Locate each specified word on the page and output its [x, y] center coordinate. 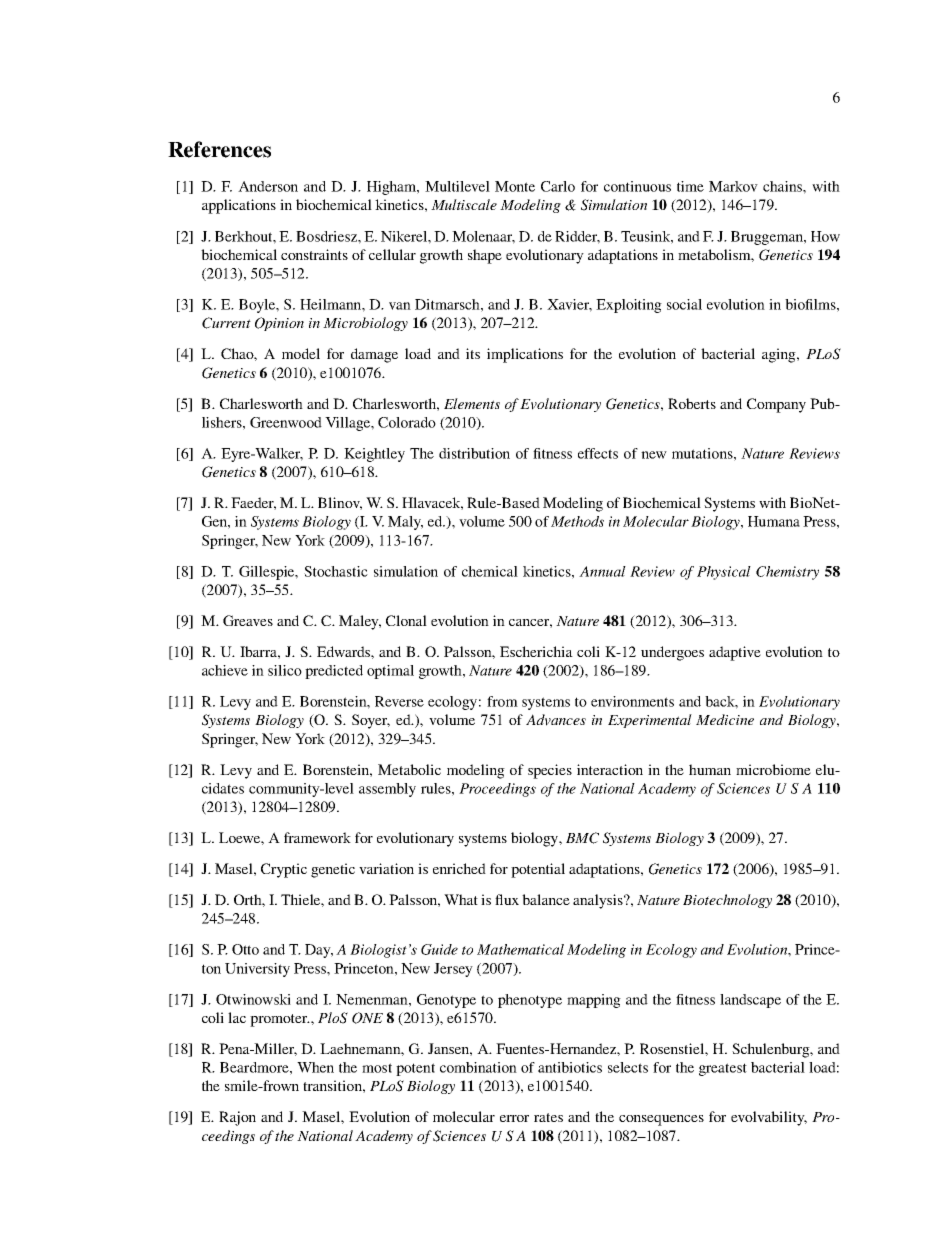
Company [776, 405]
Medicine [725, 719]
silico [285, 670]
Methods [577, 521]
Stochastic [336, 571]
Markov [733, 186]
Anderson [268, 186]
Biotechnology [727, 901]
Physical [724, 573]
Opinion [279, 324]
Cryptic [284, 870]
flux [507, 899]
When [315, 1067]
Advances [556, 720]
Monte [515, 186]
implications [525, 355]
